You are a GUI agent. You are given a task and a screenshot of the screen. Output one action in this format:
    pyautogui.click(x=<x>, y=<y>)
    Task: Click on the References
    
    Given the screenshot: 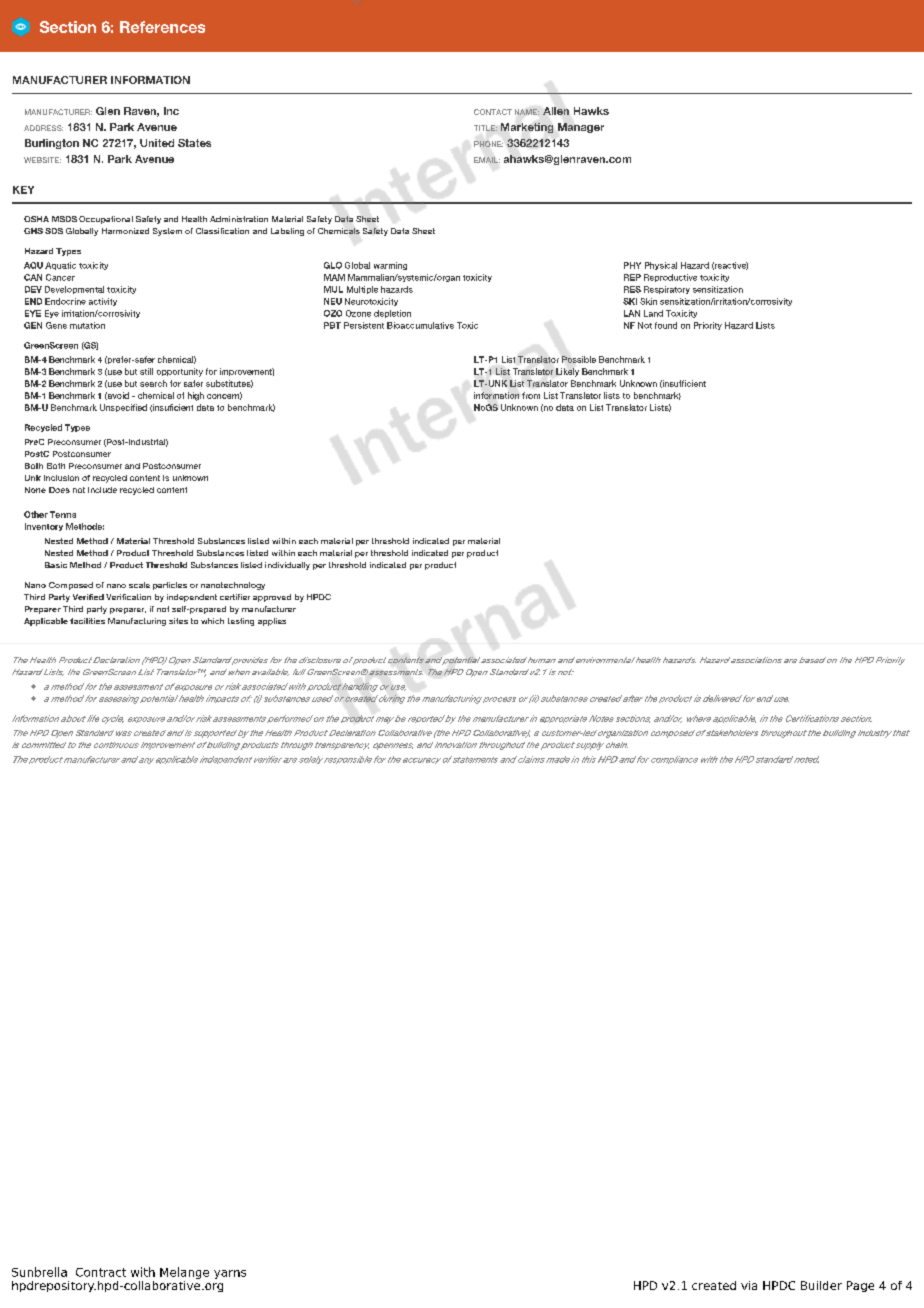 What is the action you would take?
    pyautogui.click(x=162, y=27)
